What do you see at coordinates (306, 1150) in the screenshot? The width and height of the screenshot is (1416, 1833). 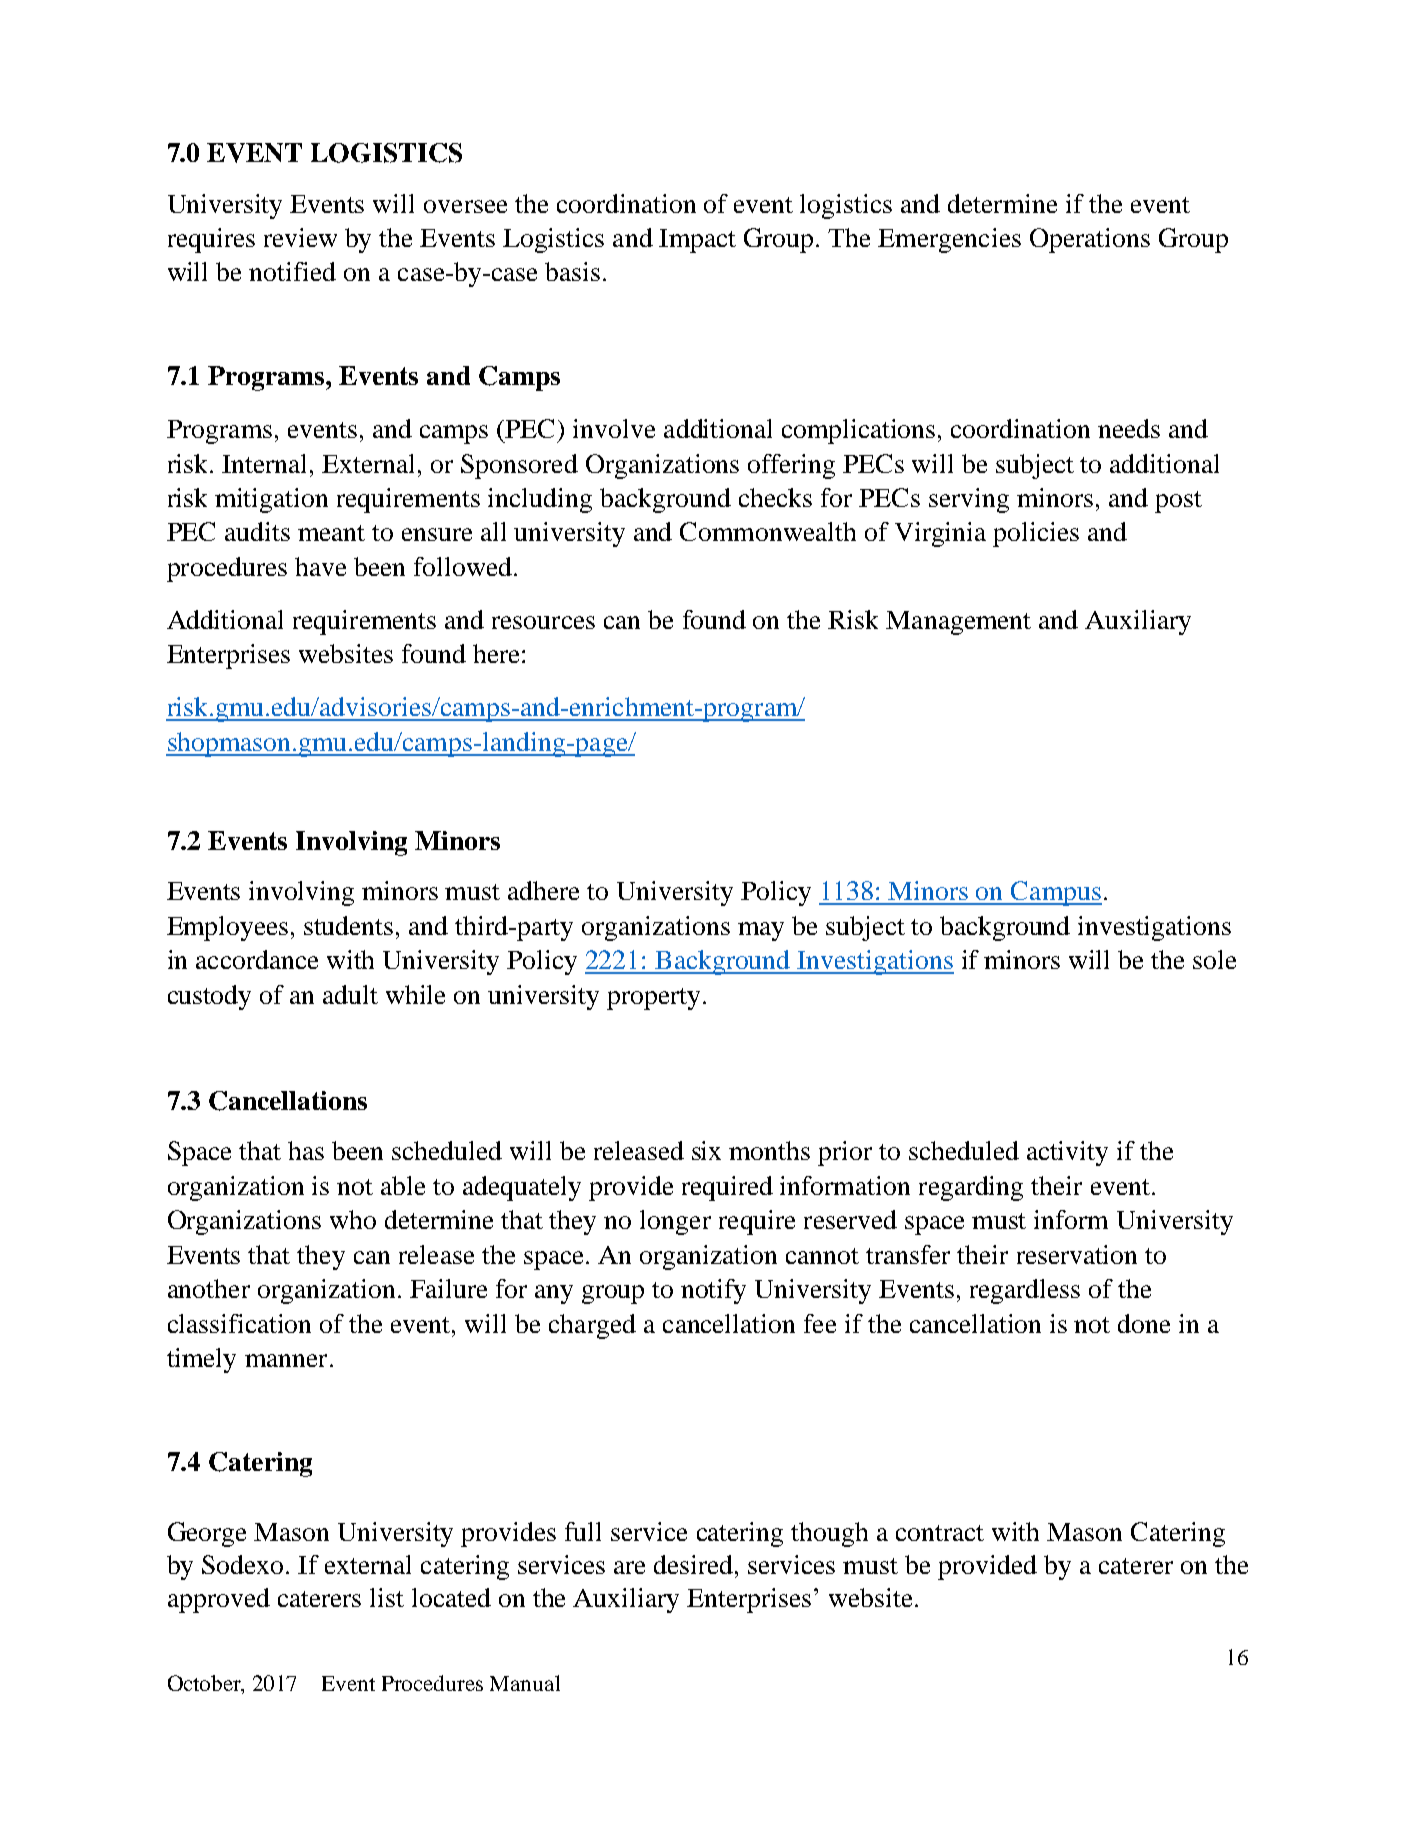 I see `has` at bounding box center [306, 1150].
